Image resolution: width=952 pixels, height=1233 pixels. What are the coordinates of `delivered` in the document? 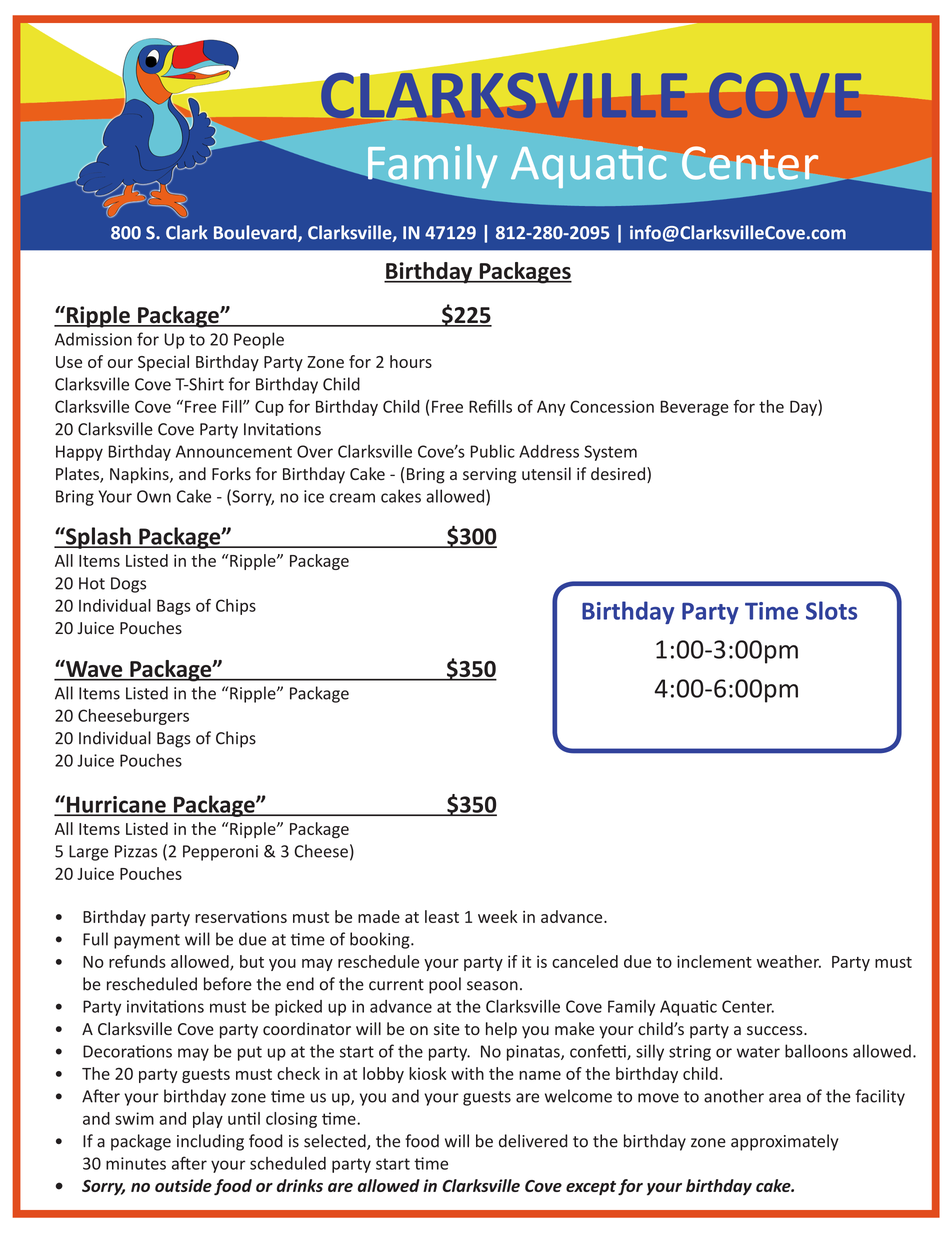 It's located at (533, 1141).
